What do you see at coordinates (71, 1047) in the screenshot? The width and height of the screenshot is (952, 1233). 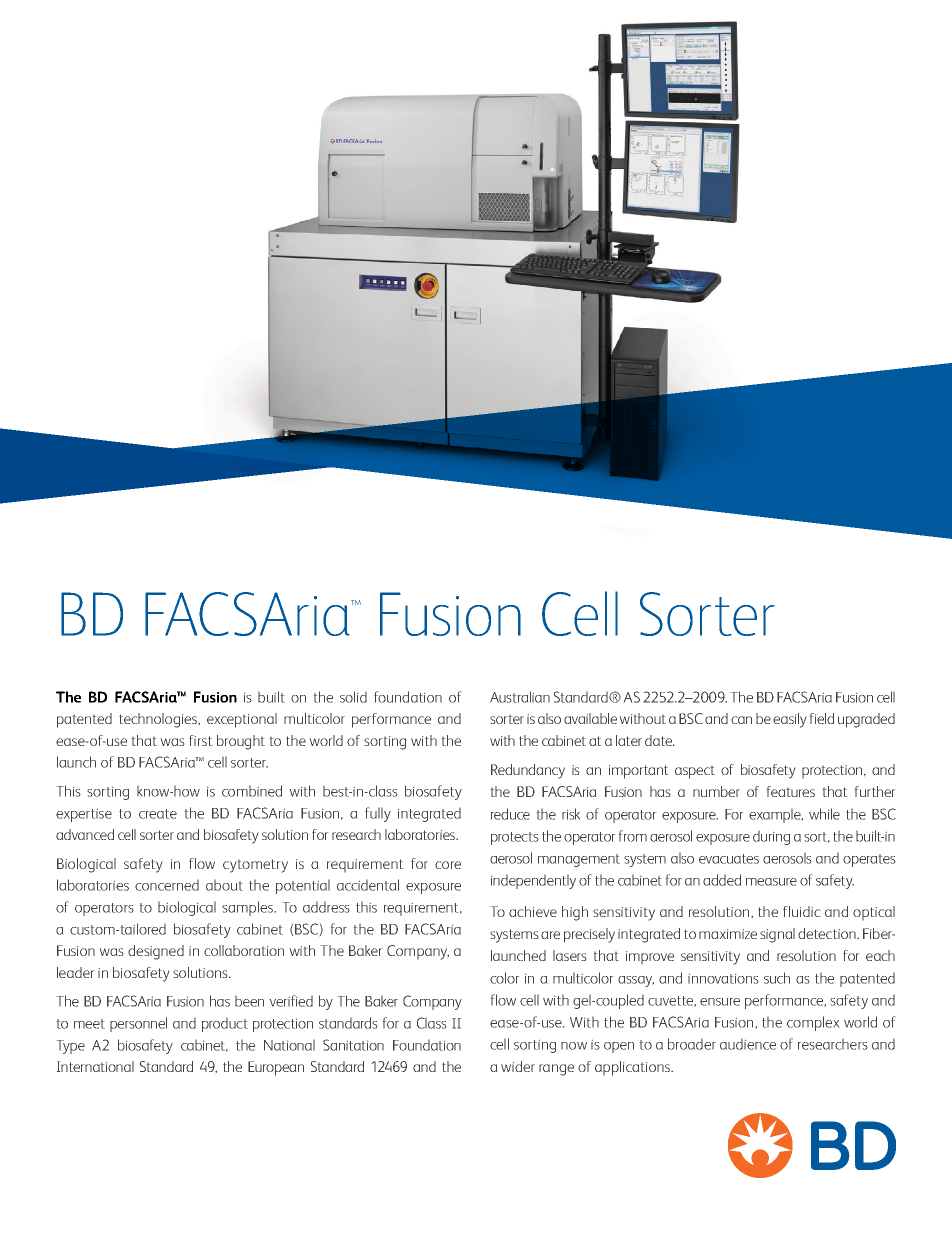 I see `Type` at bounding box center [71, 1047].
